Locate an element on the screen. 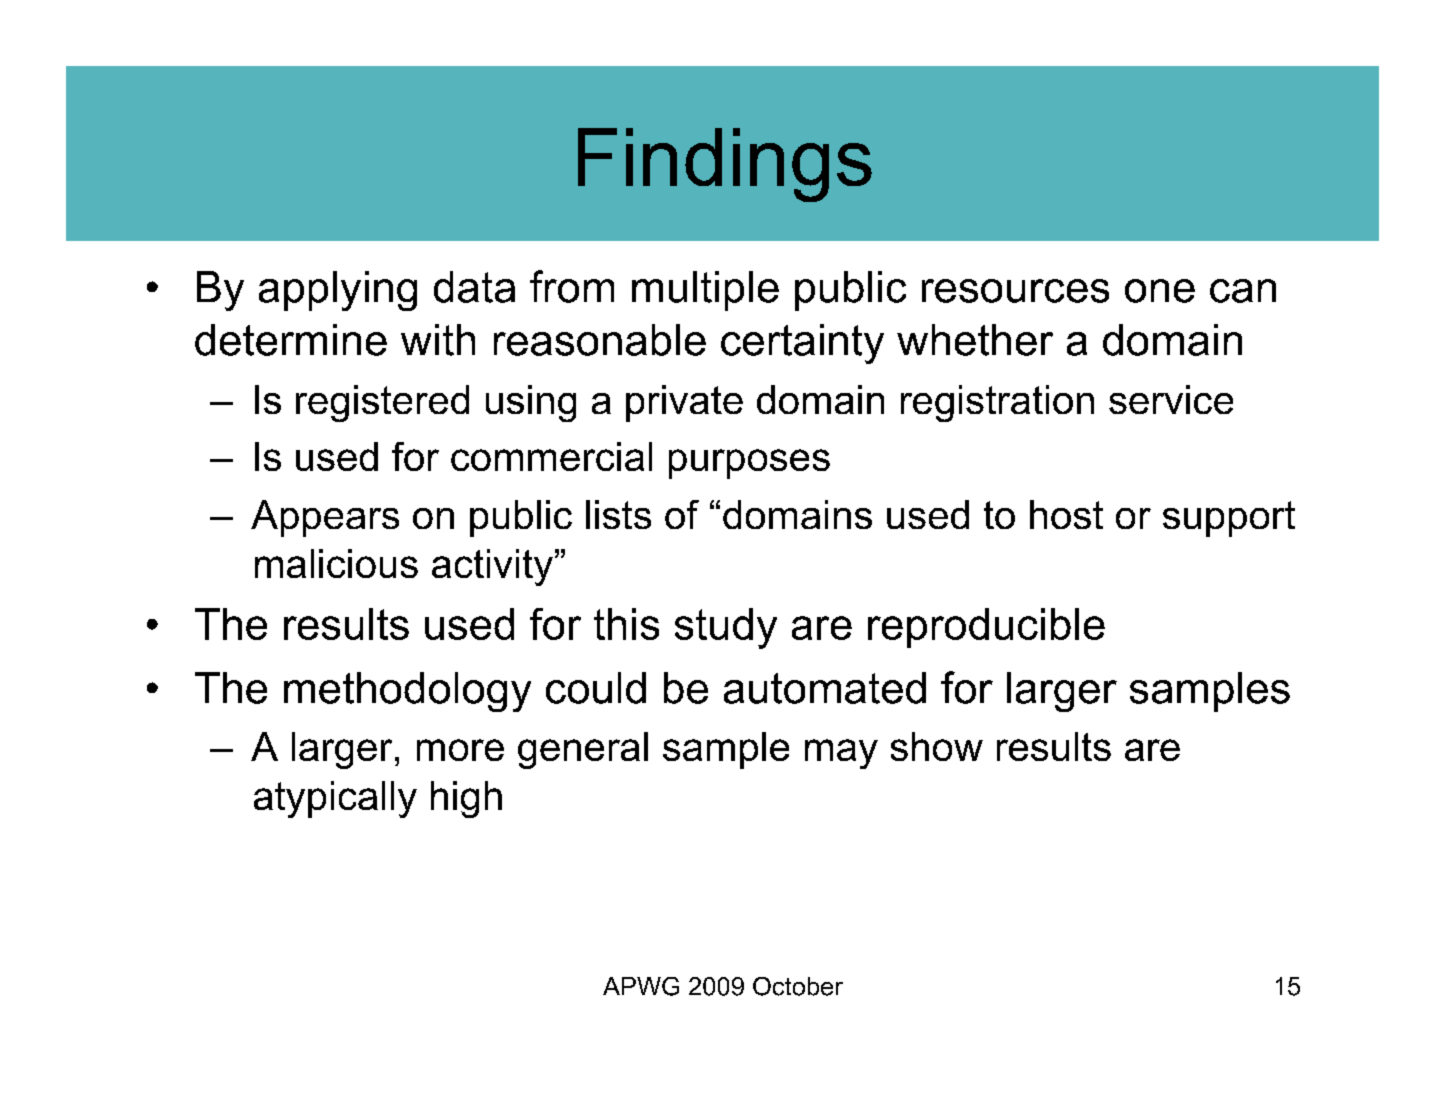  Findings is located at coordinates (725, 165).
